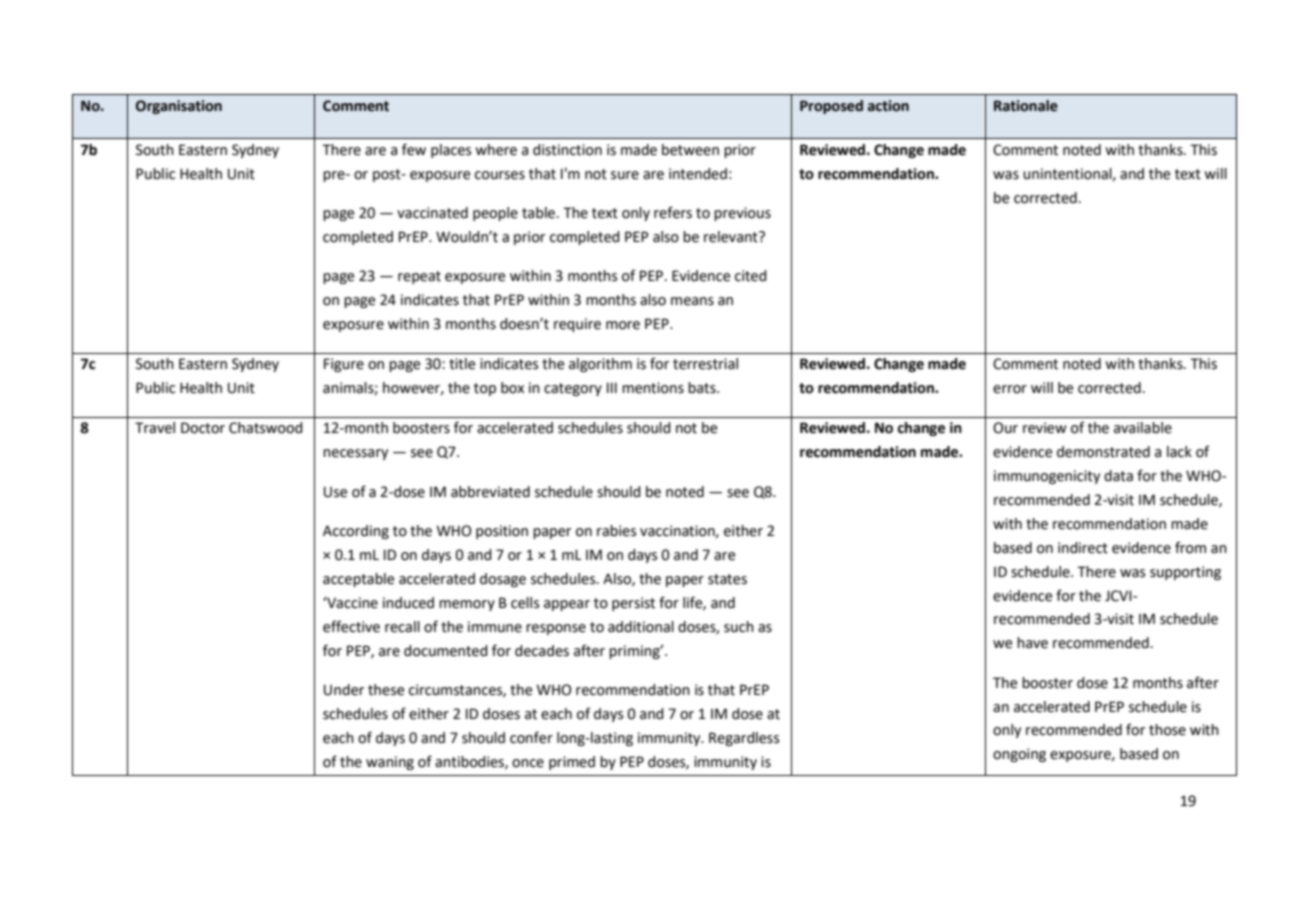 This image has width=1308, height=924. What do you see at coordinates (1010, 389) in the image?
I see `error` at bounding box center [1010, 389].
